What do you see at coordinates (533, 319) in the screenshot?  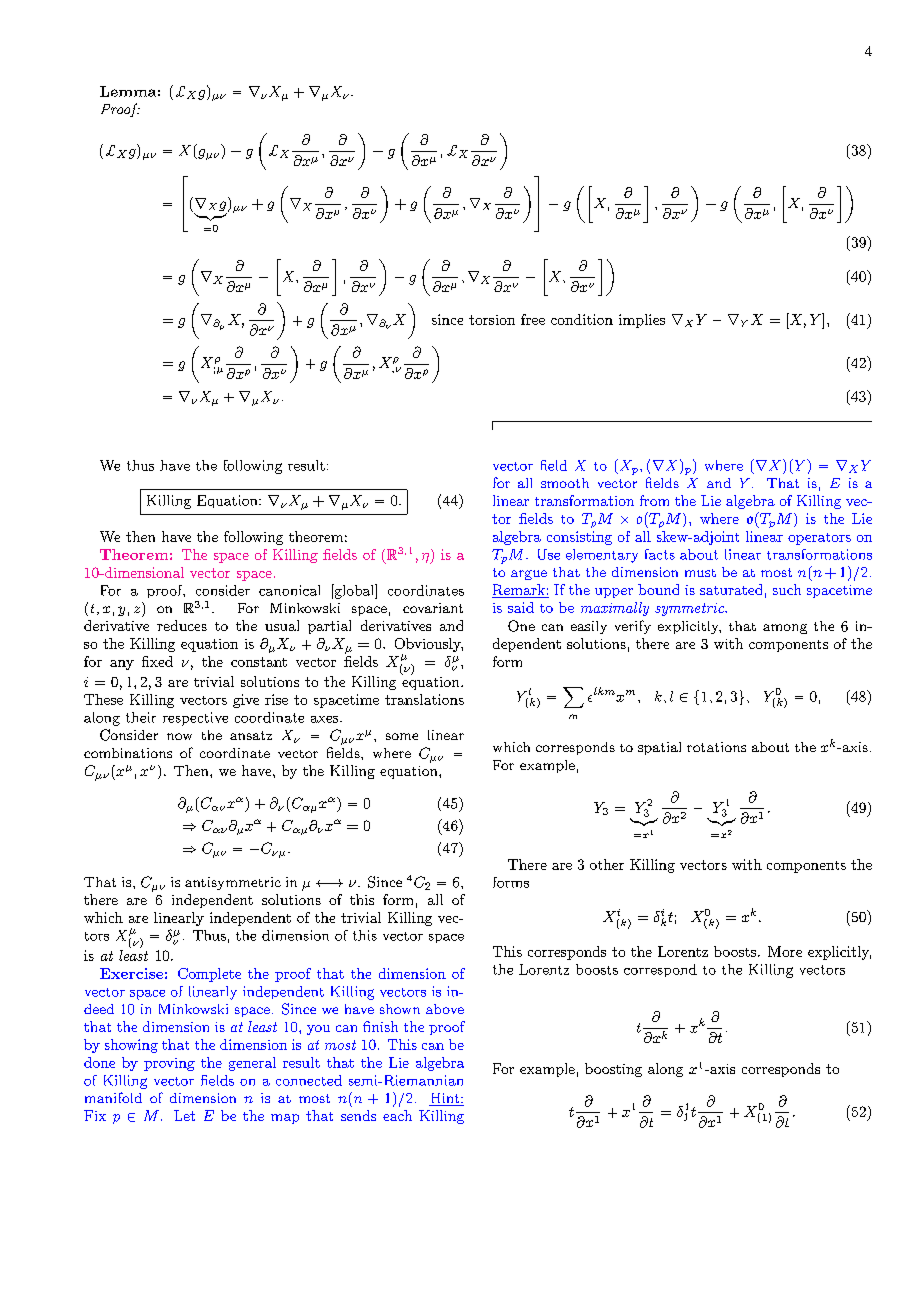 I see `free` at bounding box center [533, 319].
